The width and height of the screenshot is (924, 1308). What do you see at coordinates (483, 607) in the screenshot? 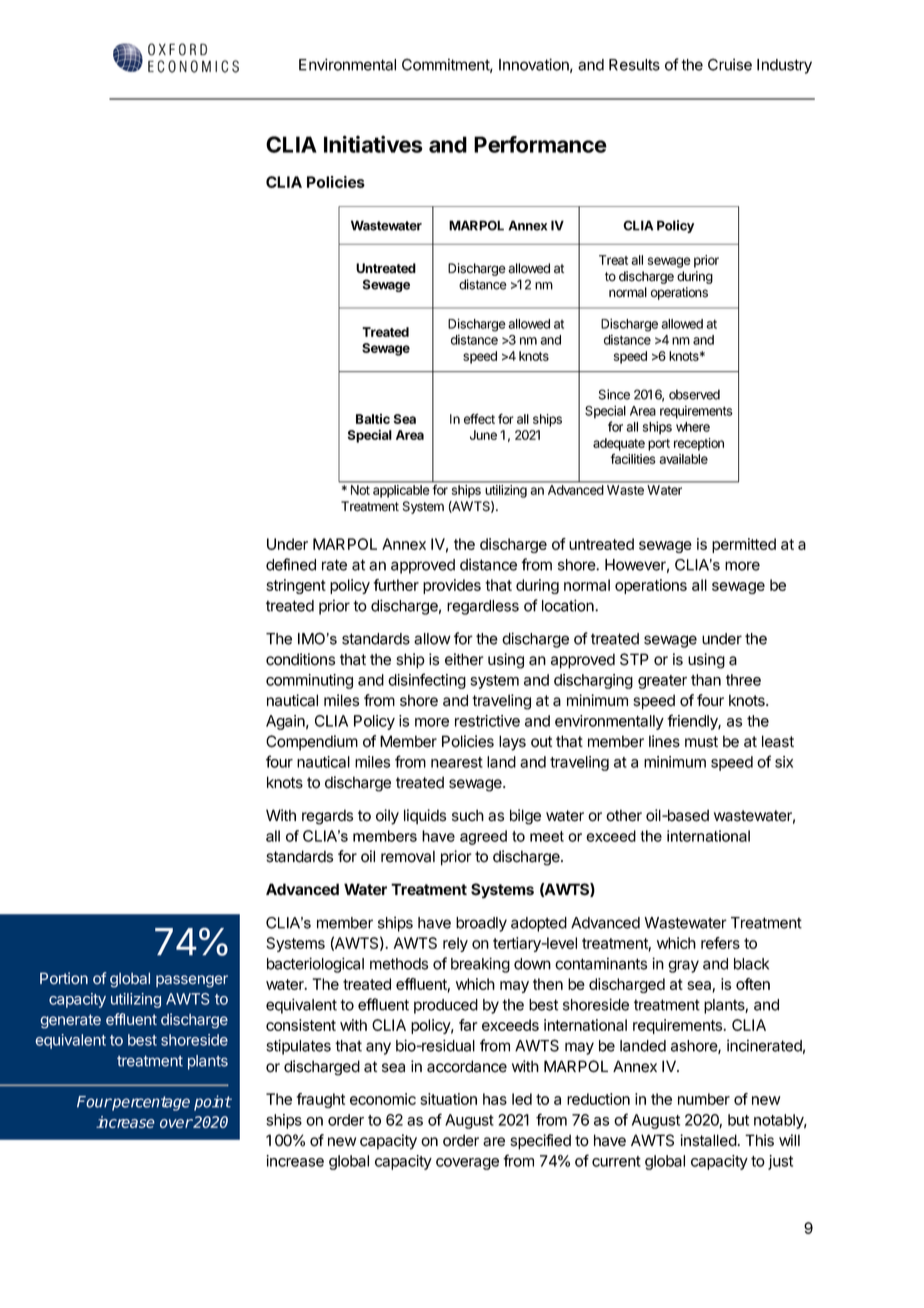
I see `regardless` at bounding box center [483, 607].
